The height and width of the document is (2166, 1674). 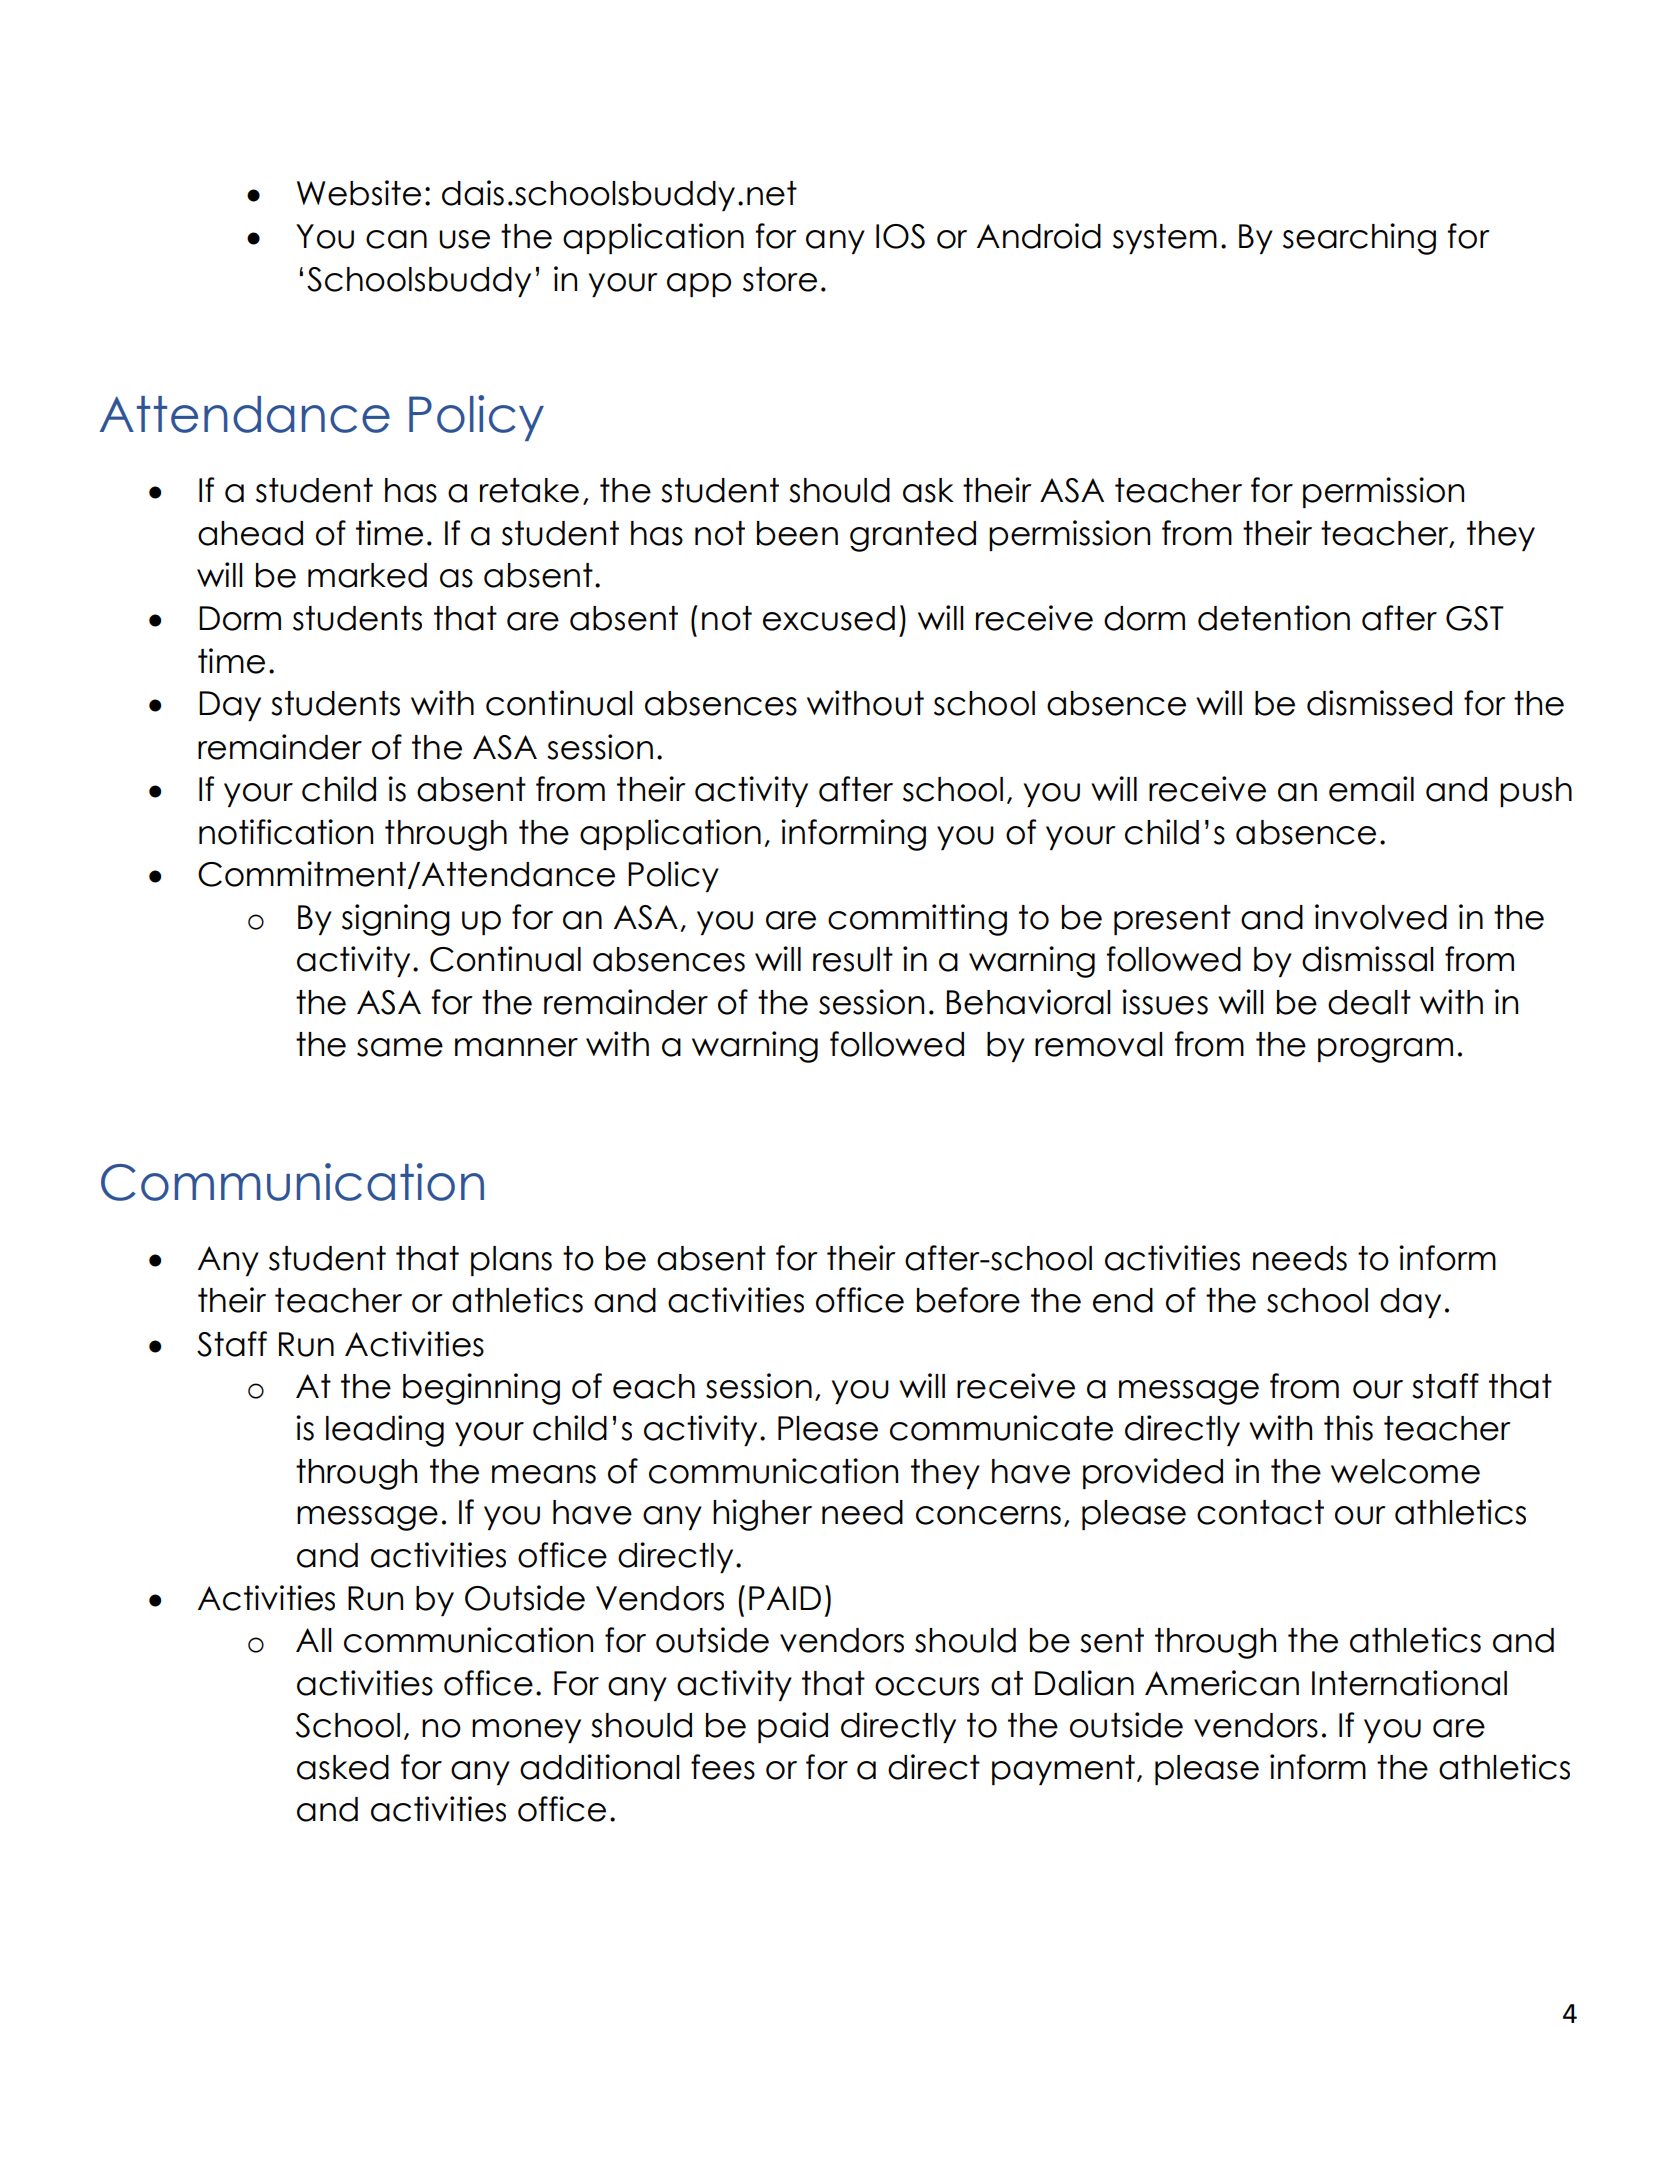 What do you see at coordinates (968, 1300) in the document?
I see `before` at bounding box center [968, 1300].
